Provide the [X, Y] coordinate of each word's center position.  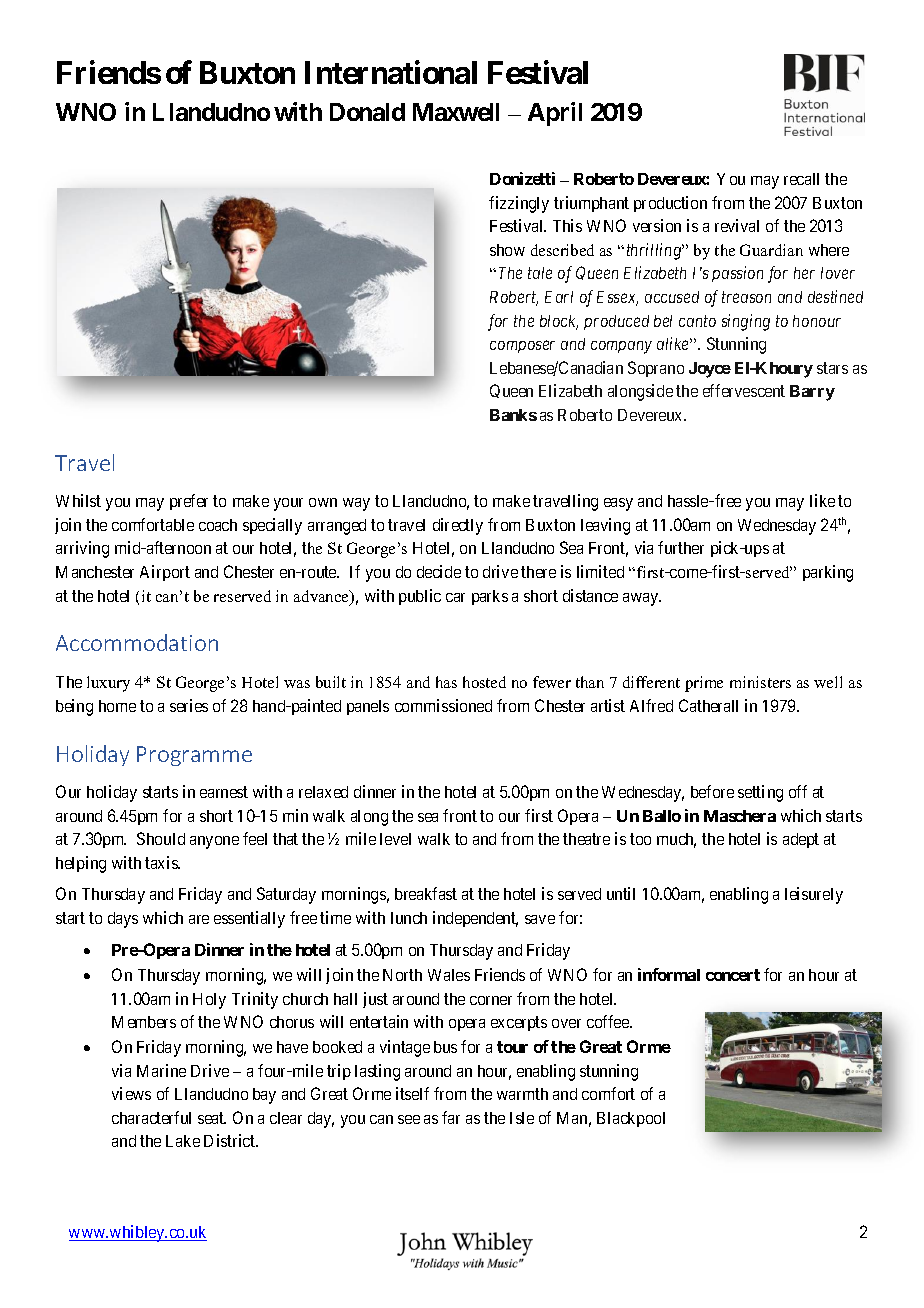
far [451, 1117]
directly [458, 526]
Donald [367, 112]
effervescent [744, 390]
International [391, 72]
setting [760, 793]
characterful [151, 1117]
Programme [194, 756]
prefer [189, 502]
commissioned [443, 705]
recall [801, 179]
